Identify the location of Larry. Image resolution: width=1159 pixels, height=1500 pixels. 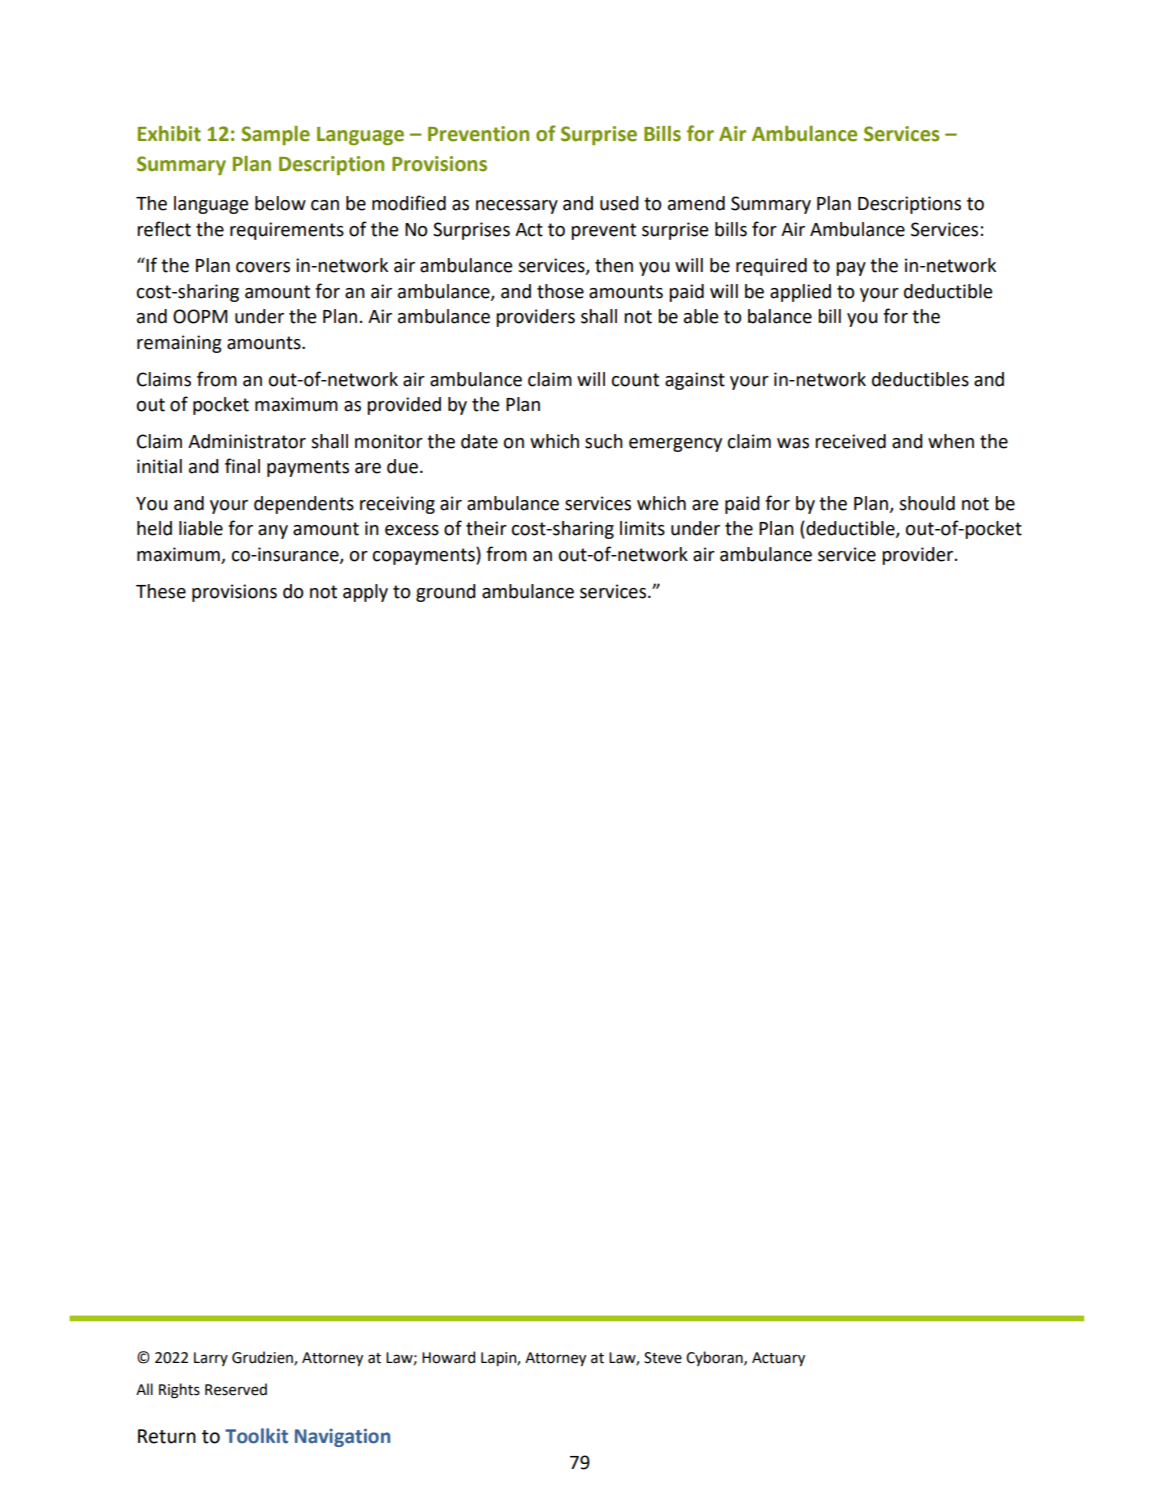
(211, 1359).
